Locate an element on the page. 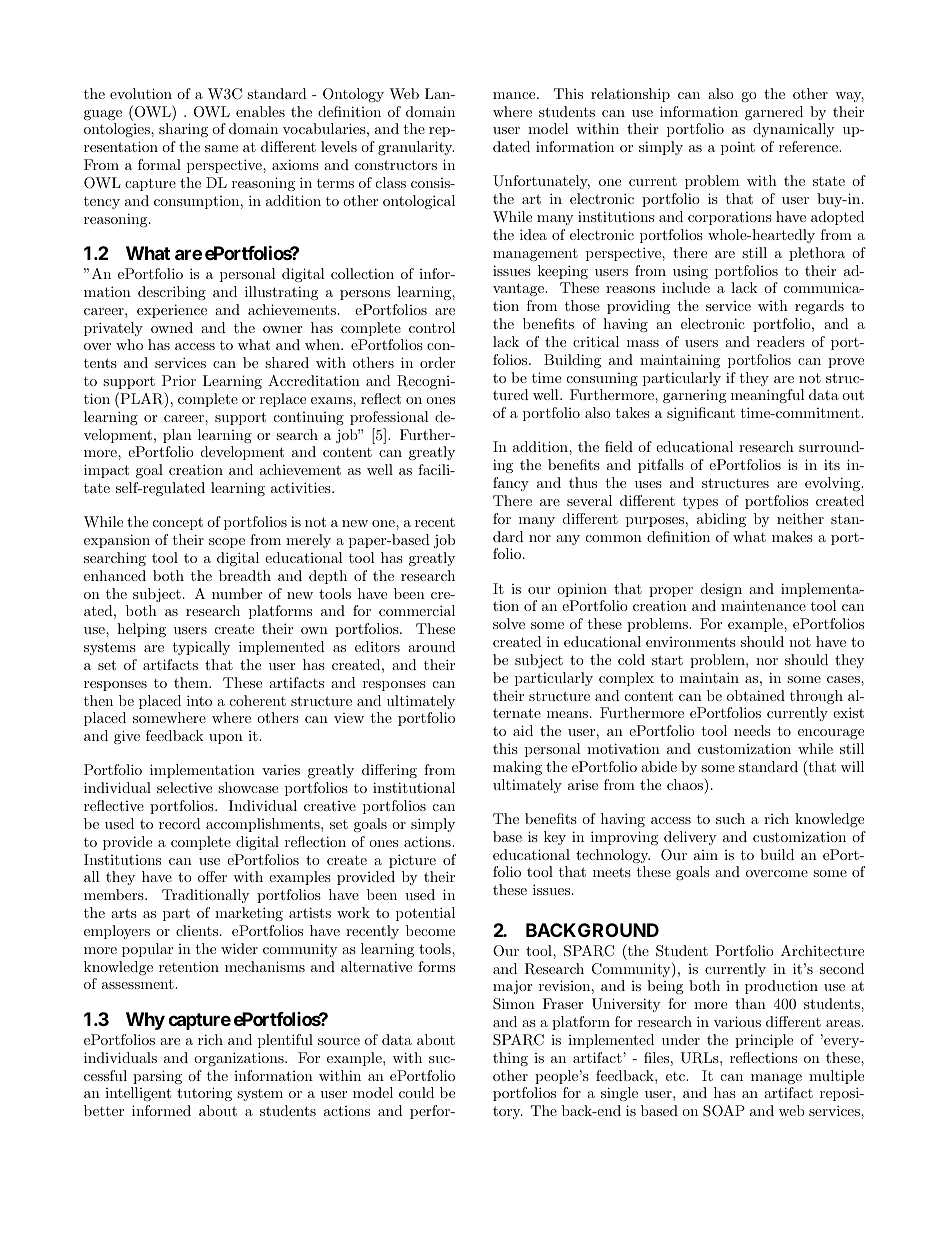 The width and height of the page is (952, 1233). solve is located at coordinates (509, 623).
